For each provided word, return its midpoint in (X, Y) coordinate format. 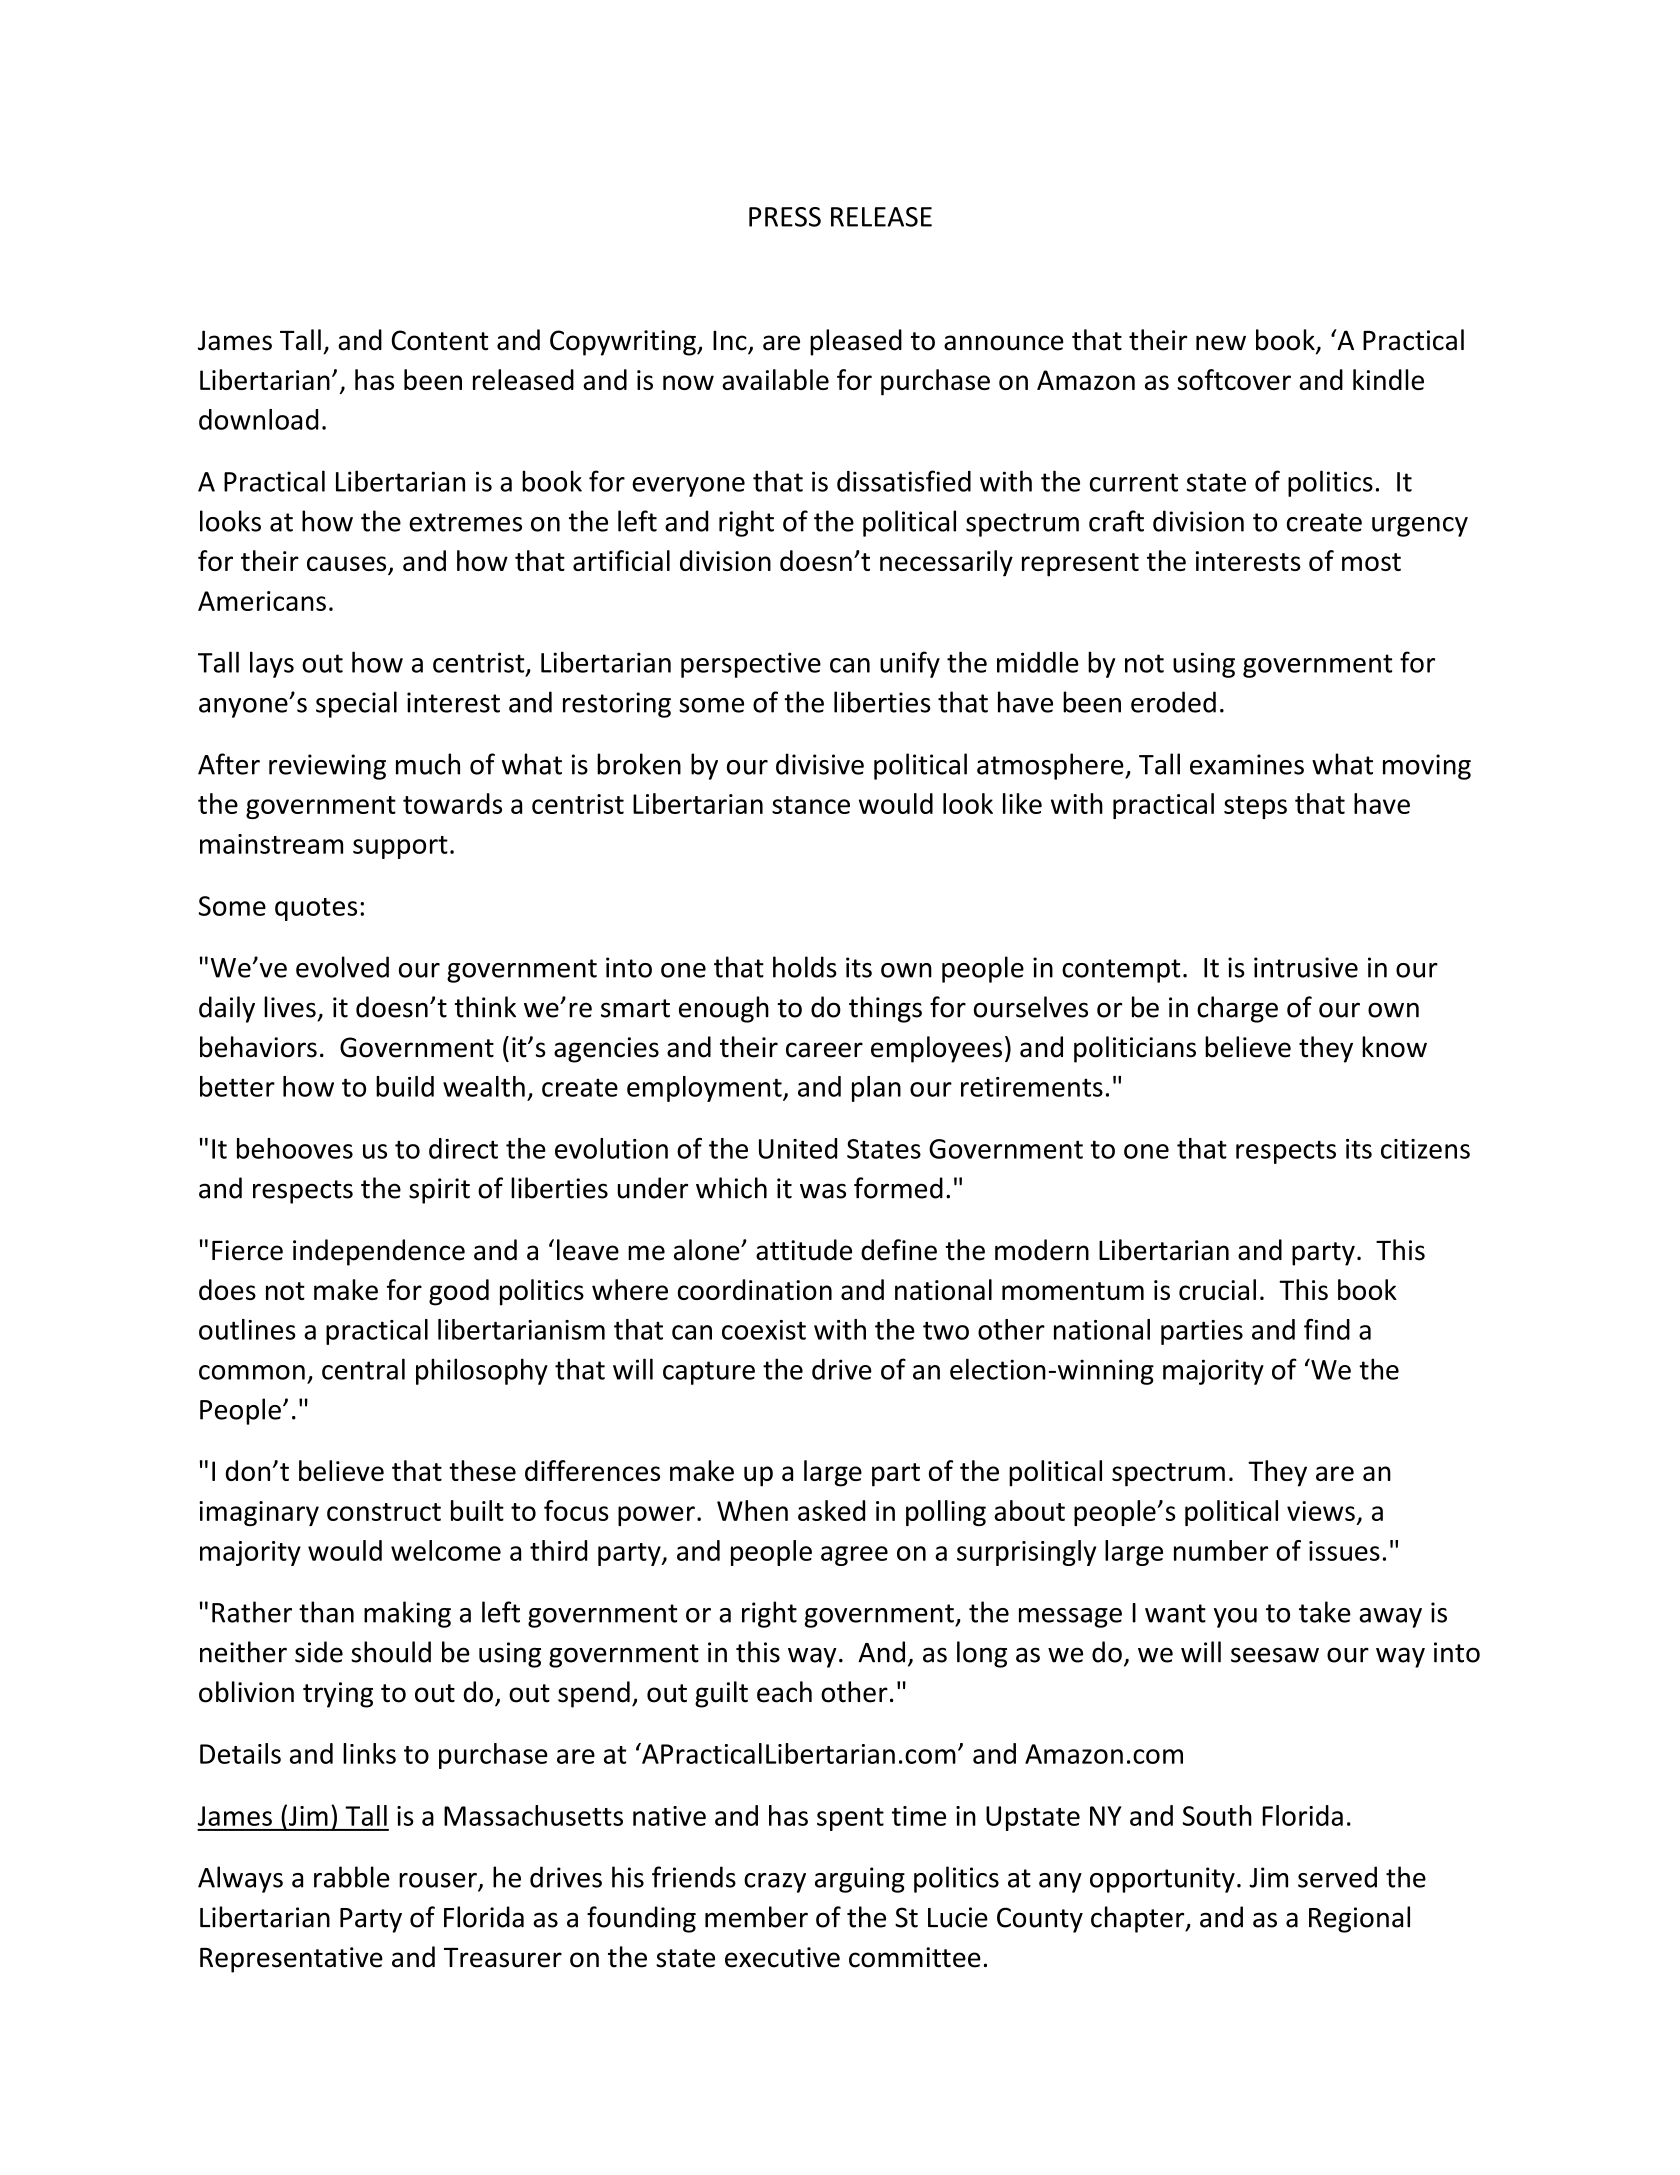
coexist (764, 1330)
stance (811, 805)
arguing (860, 1880)
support (400, 847)
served (1337, 1877)
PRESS (785, 217)
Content (440, 340)
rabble (352, 1877)
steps (1255, 807)
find (1327, 1329)
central (363, 1369)
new (1221, 343)
